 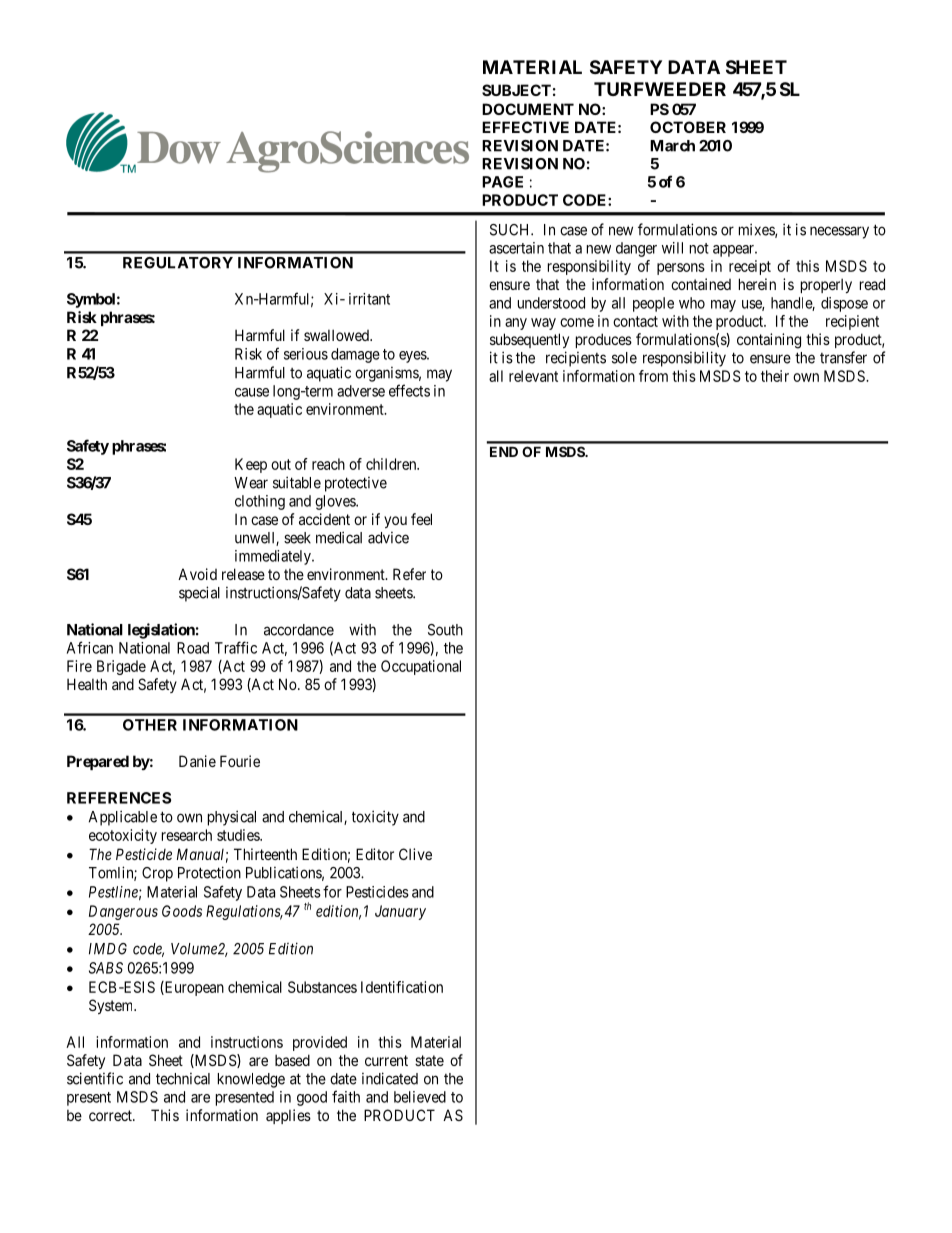 I want to click on END, so click(x=504, y=451).
